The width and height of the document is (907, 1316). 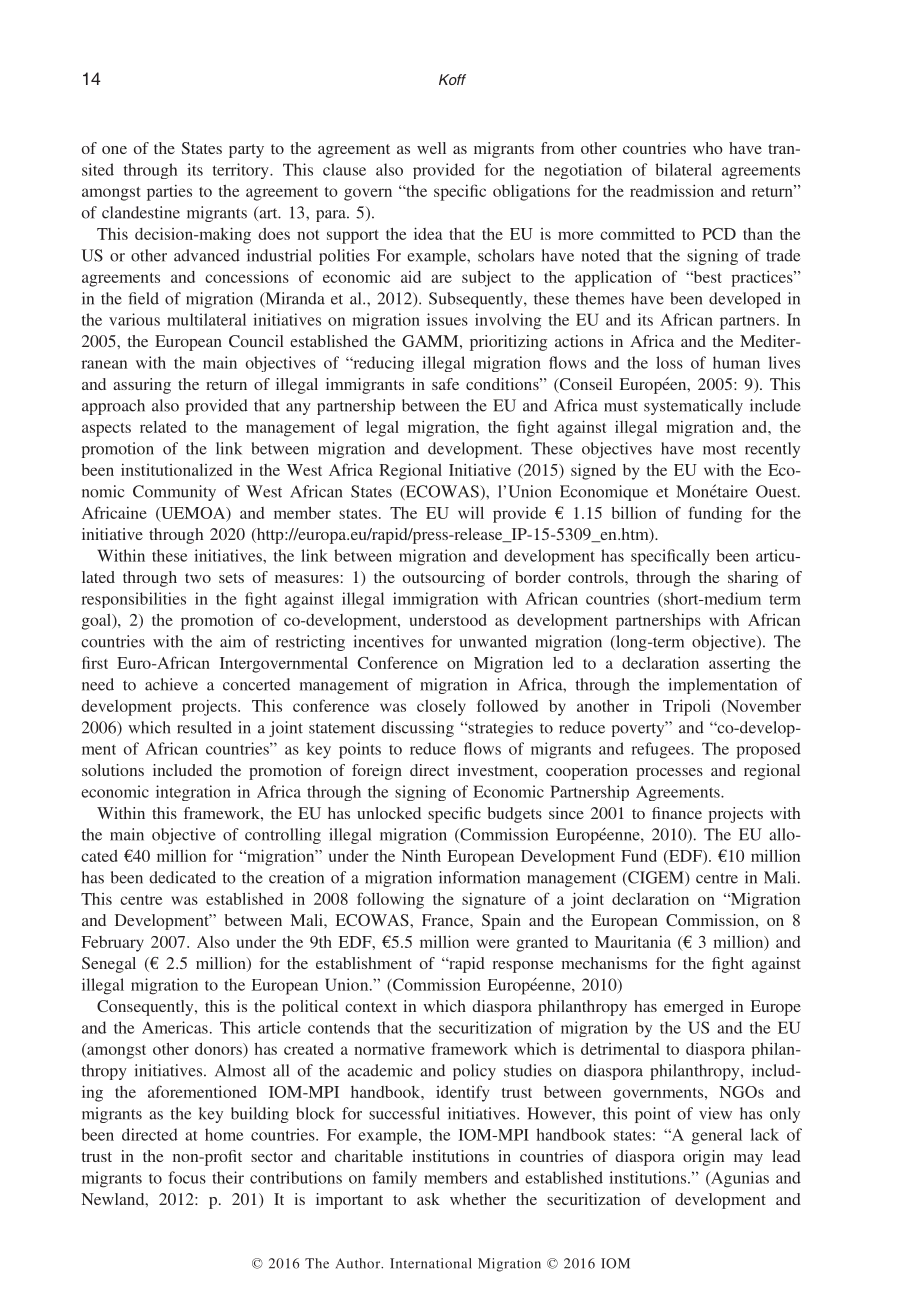 What do you see at coordinates (431, 148) in the document?
I see `well` at bounding box center [431, 148].
